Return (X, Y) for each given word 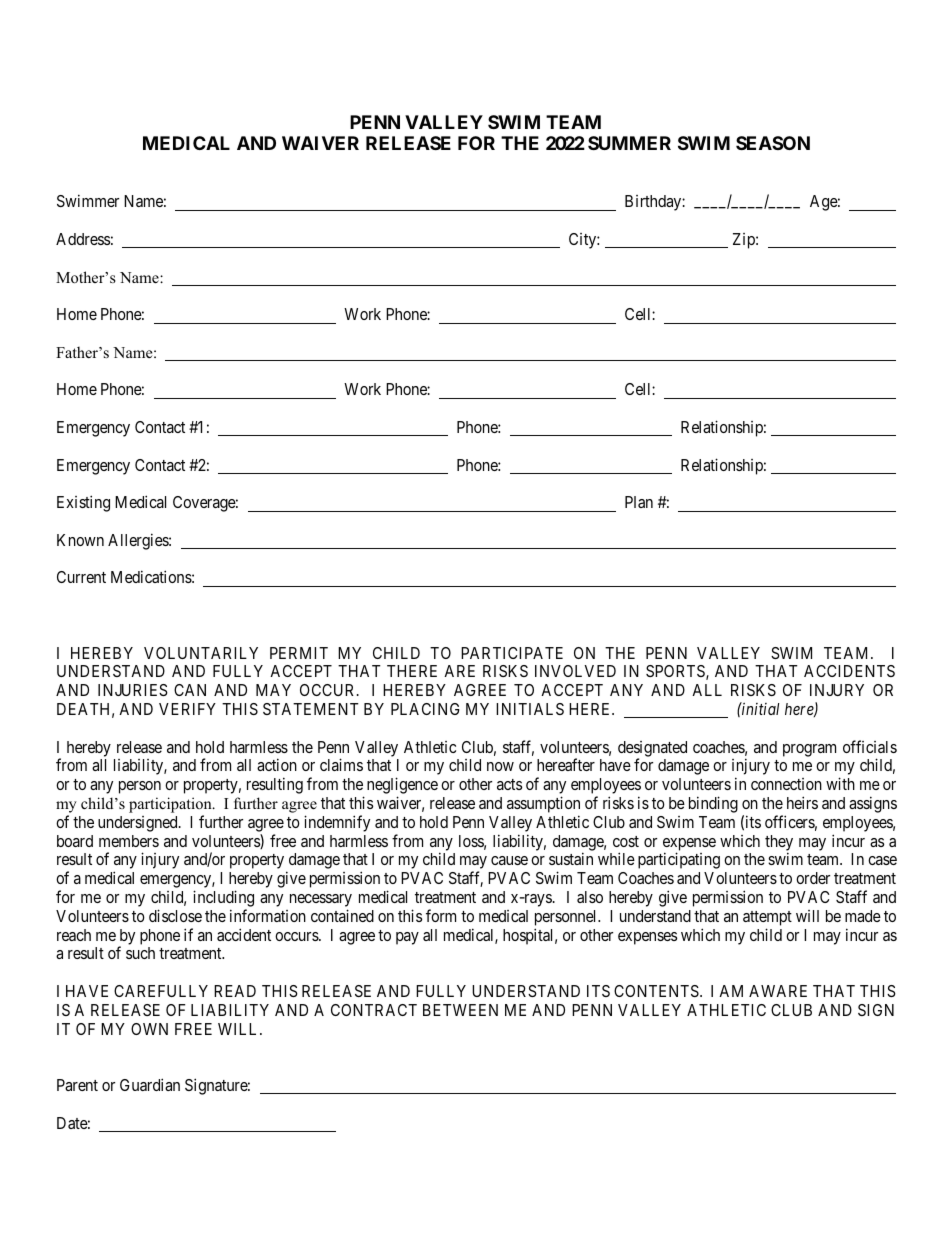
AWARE (778, 991)
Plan (639, 502)
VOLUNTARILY (201, 653)
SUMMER (629, 143)
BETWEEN (460, 1010)
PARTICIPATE (512, 653)
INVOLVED (575, 671)
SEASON (773, 143)
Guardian (150, 1084)
